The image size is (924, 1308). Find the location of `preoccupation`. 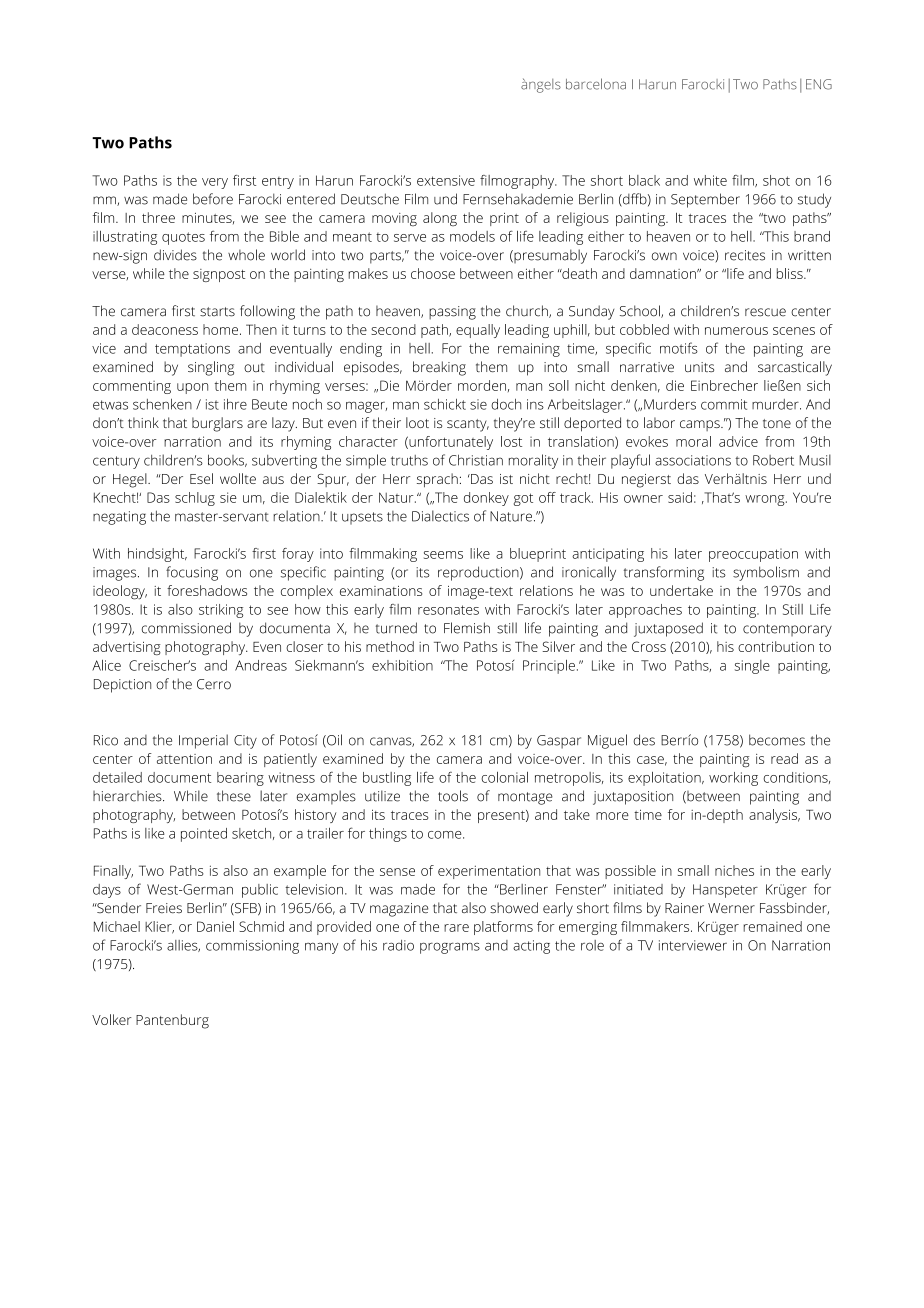

preoccupation is located at coordinates (753, 555).
